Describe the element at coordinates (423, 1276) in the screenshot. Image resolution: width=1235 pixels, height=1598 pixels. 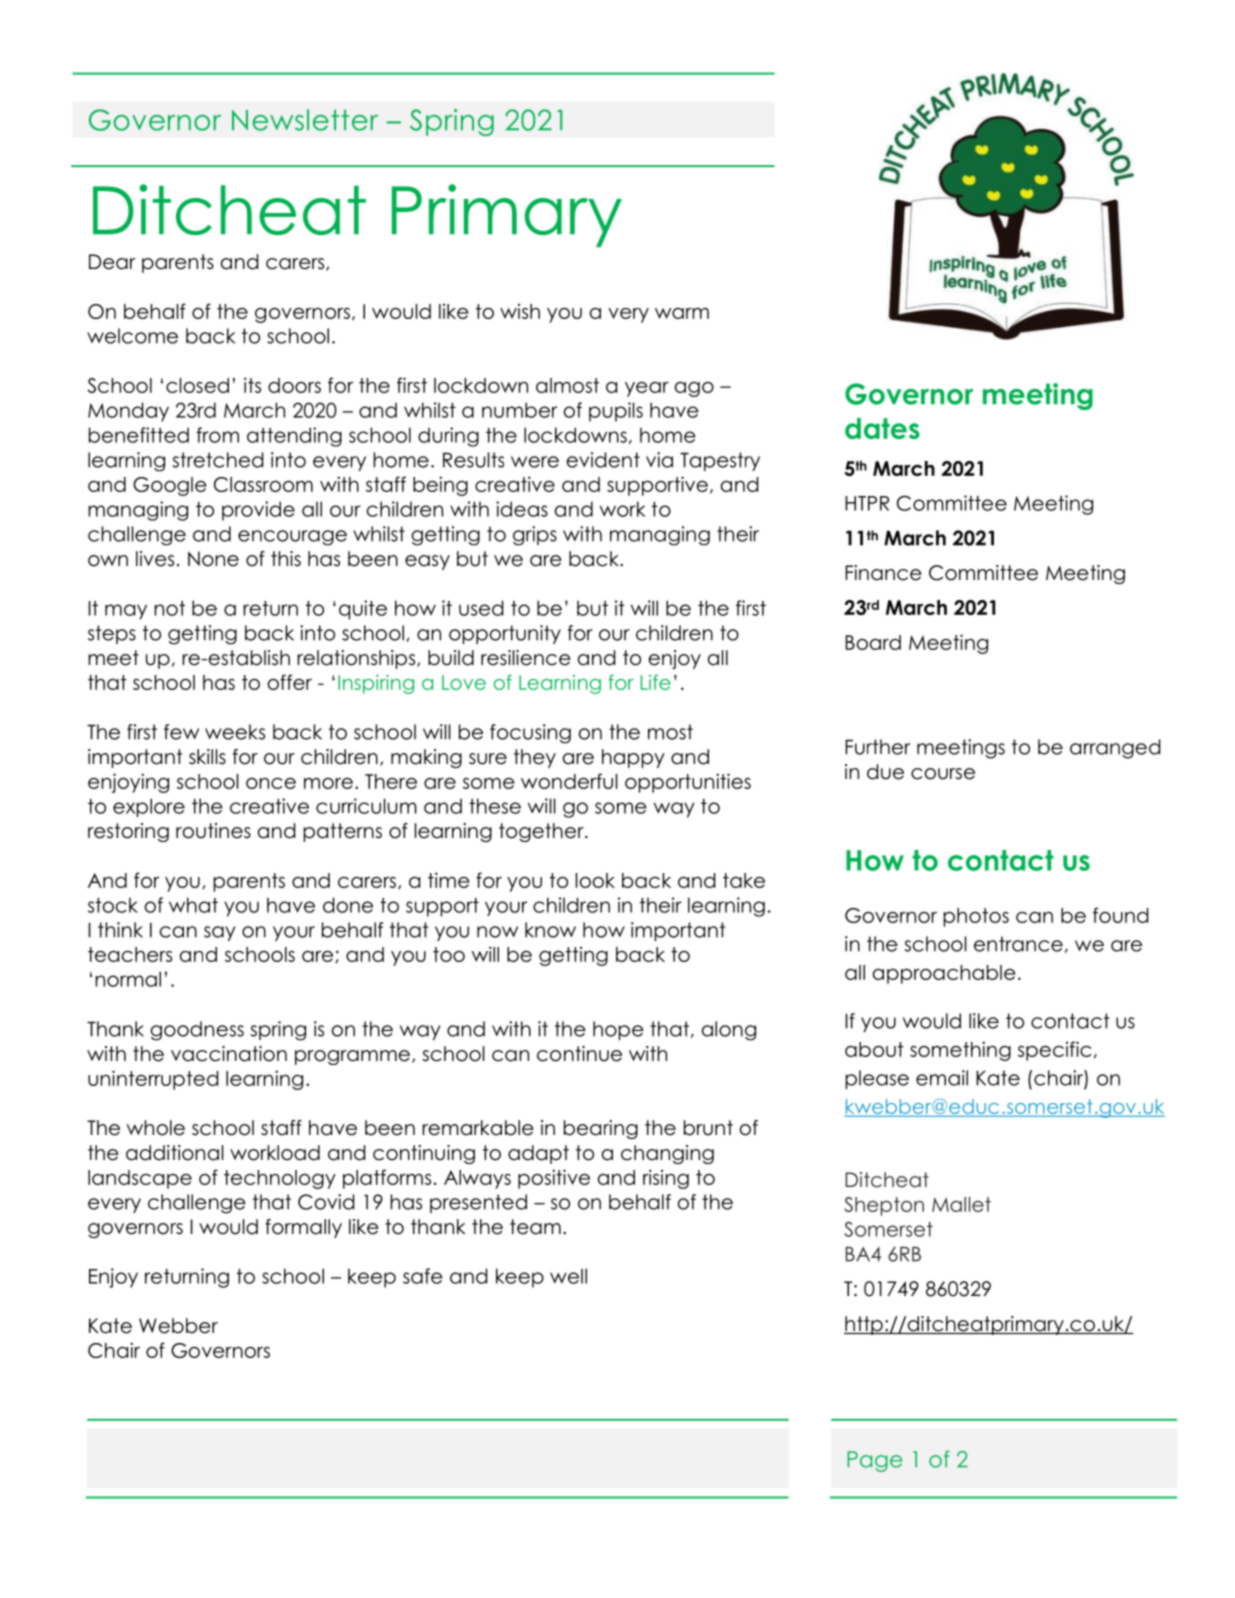
I see `safe` at that location.
